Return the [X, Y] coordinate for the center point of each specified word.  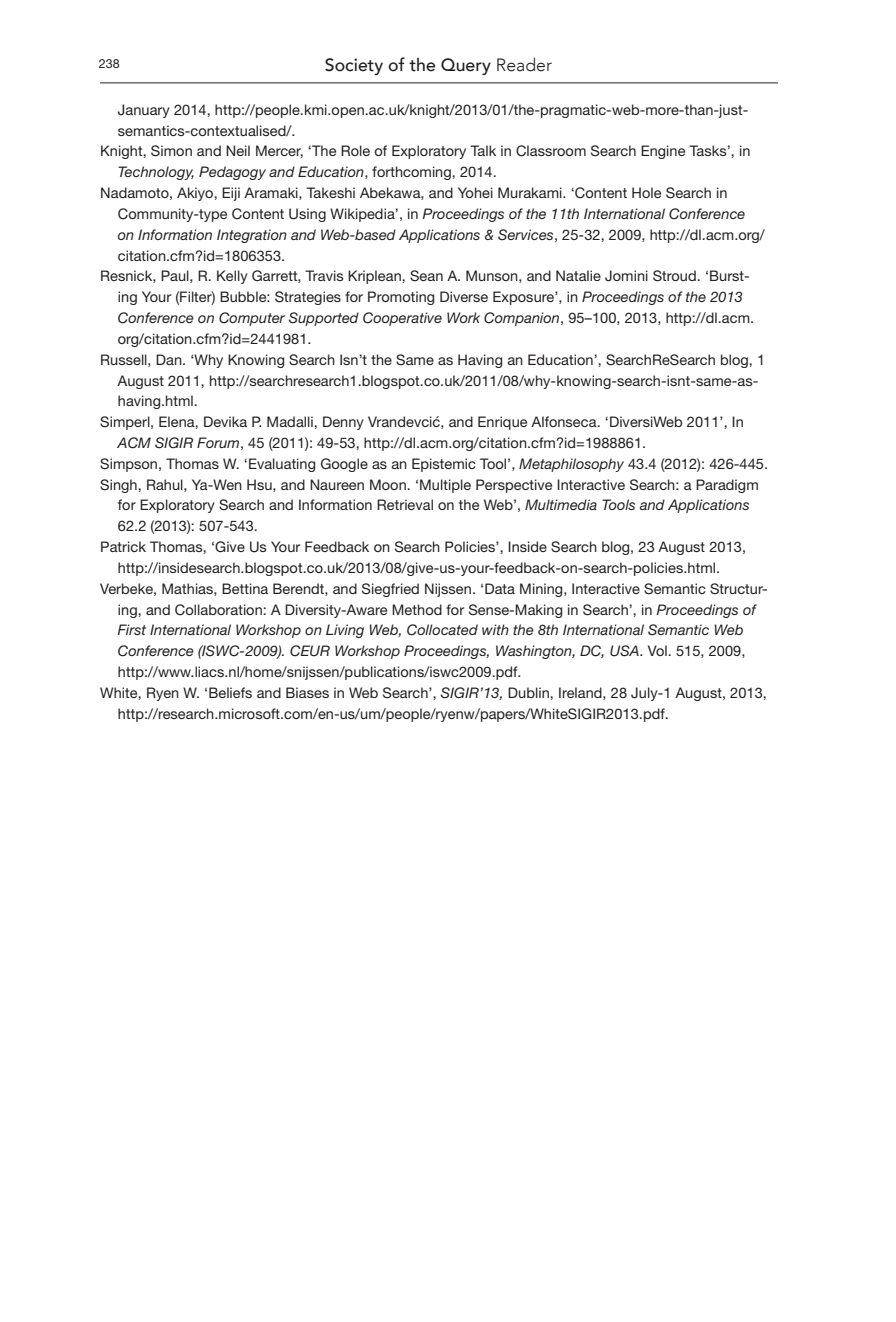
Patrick [123, 546]
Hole [646, 192]
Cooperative [402, 319]
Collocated [442, 630]
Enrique [502, 423]
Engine [663, 152]
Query [466, 66]
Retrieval [405, 504]
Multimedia [561, 504]
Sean [426, 276]
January [144, 111]
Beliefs [230, 692]
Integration [252, 236]
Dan [170, 359]
